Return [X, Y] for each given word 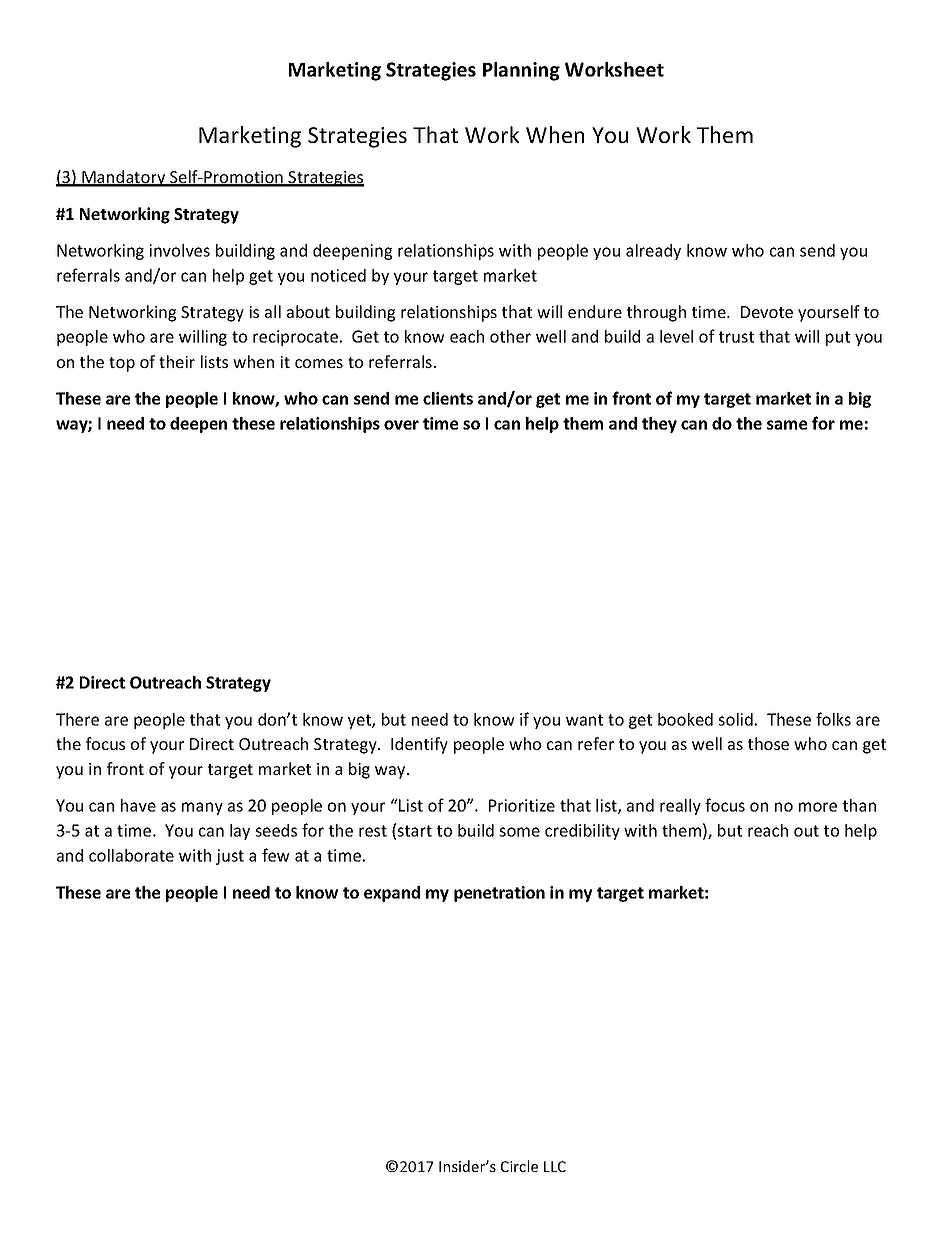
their [177, 361]
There [77, 719]
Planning [521, 71]
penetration [499, 894]
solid [735, 719]
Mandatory [124, 178]
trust [736, 337]
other [510, 336]
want [584, 720]
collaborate [131, 855]
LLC [555, 1166]
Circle [519, 1166]
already [653, 252]
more [818, 807]
